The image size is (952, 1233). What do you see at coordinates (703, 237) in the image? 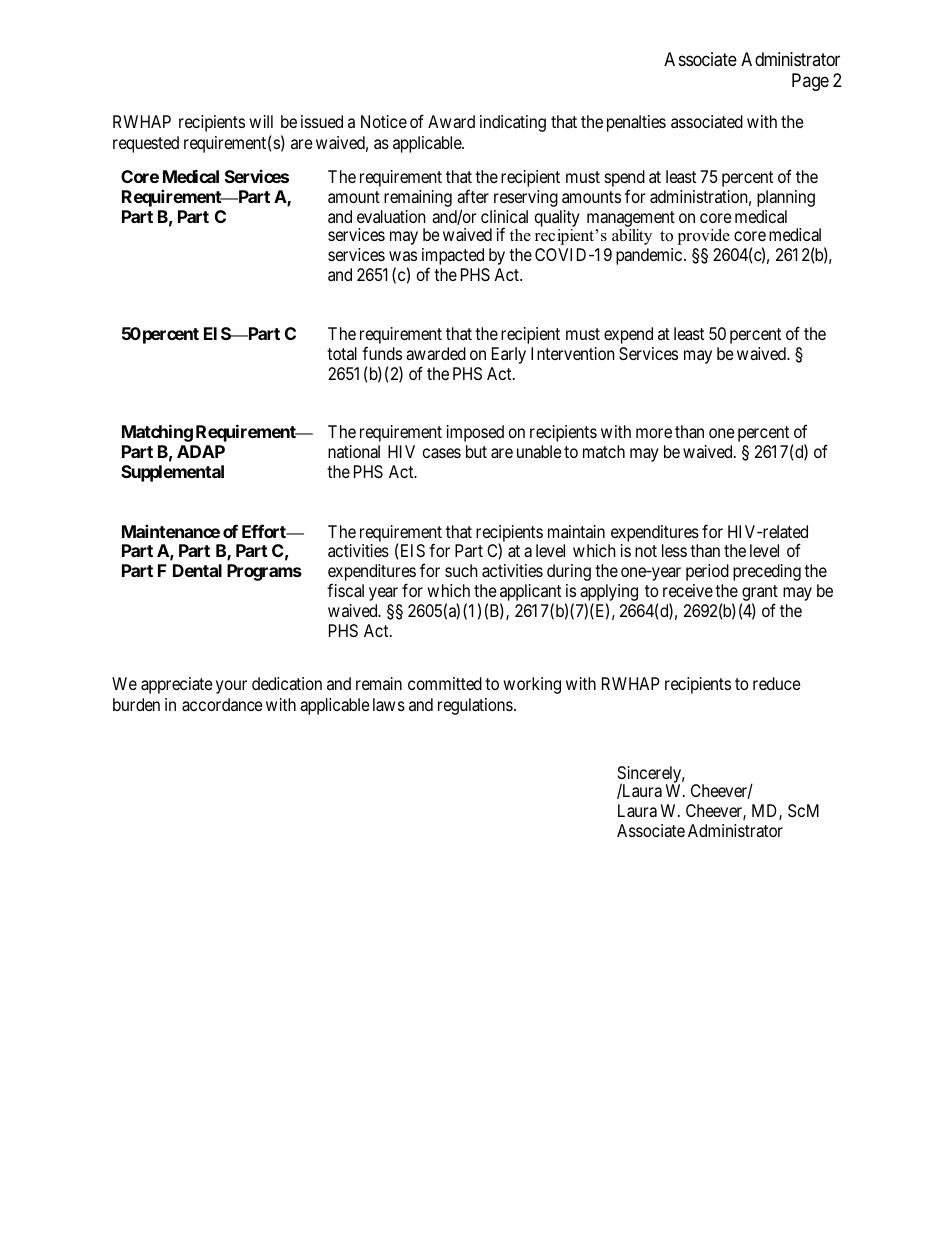
I see `provide` at bounding box center [703, 237].
